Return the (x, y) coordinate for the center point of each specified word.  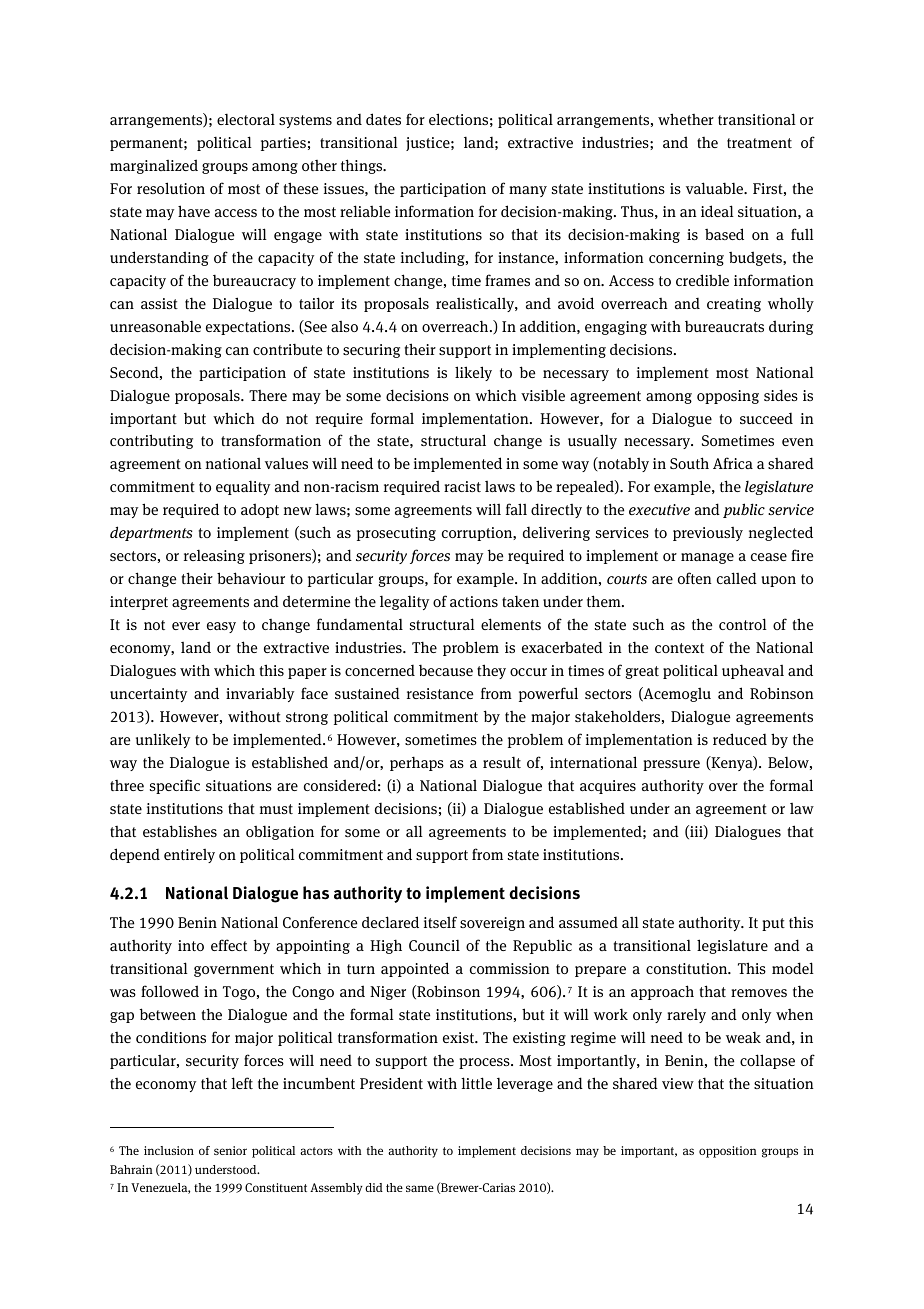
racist (462, 486)
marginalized (154, 166)
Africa (733, 463)
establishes (180, 831)
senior (230, 1150)
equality (243, 487)
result (502, 762)
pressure (671, 765)
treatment (759, 143)
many (528, 191)
